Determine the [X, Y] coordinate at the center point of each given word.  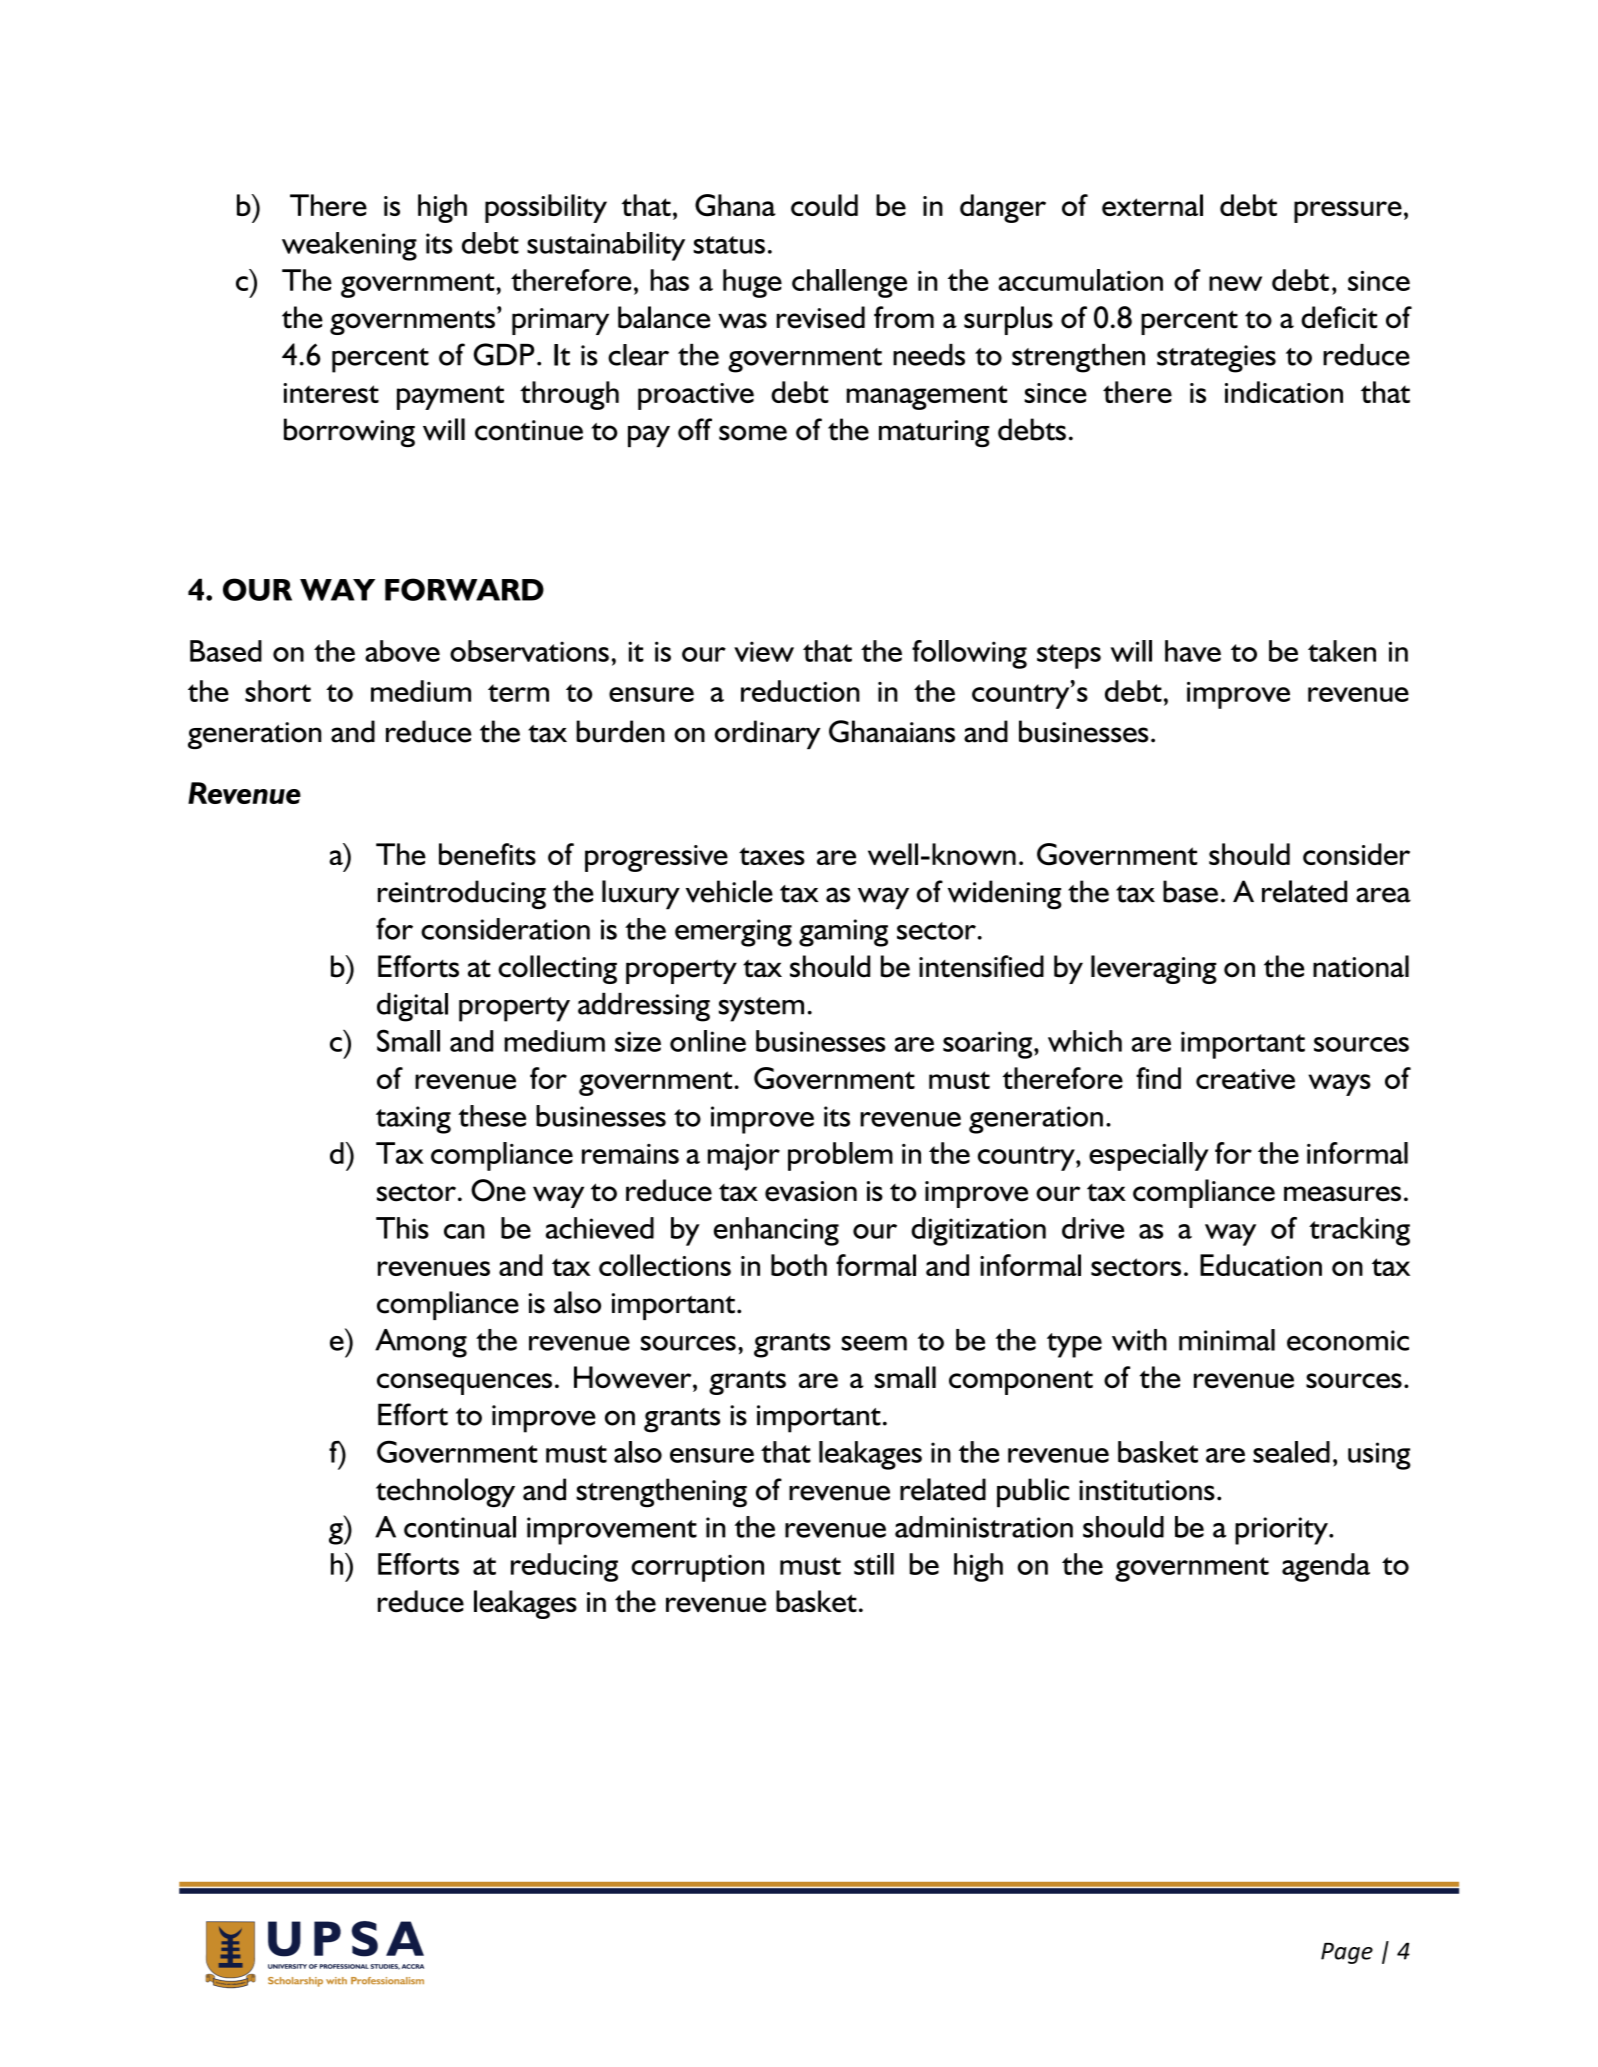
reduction [800, 691]
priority [1282, 1531]
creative [1245, 1079]
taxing [413, 1120]
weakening [349, 246]
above [402, 651]
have [1193, 651]
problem [840, 1156]
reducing [564, 1567]
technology [445, 1493]
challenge [849, 283]
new [1235, 283]
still [874, 1564]
